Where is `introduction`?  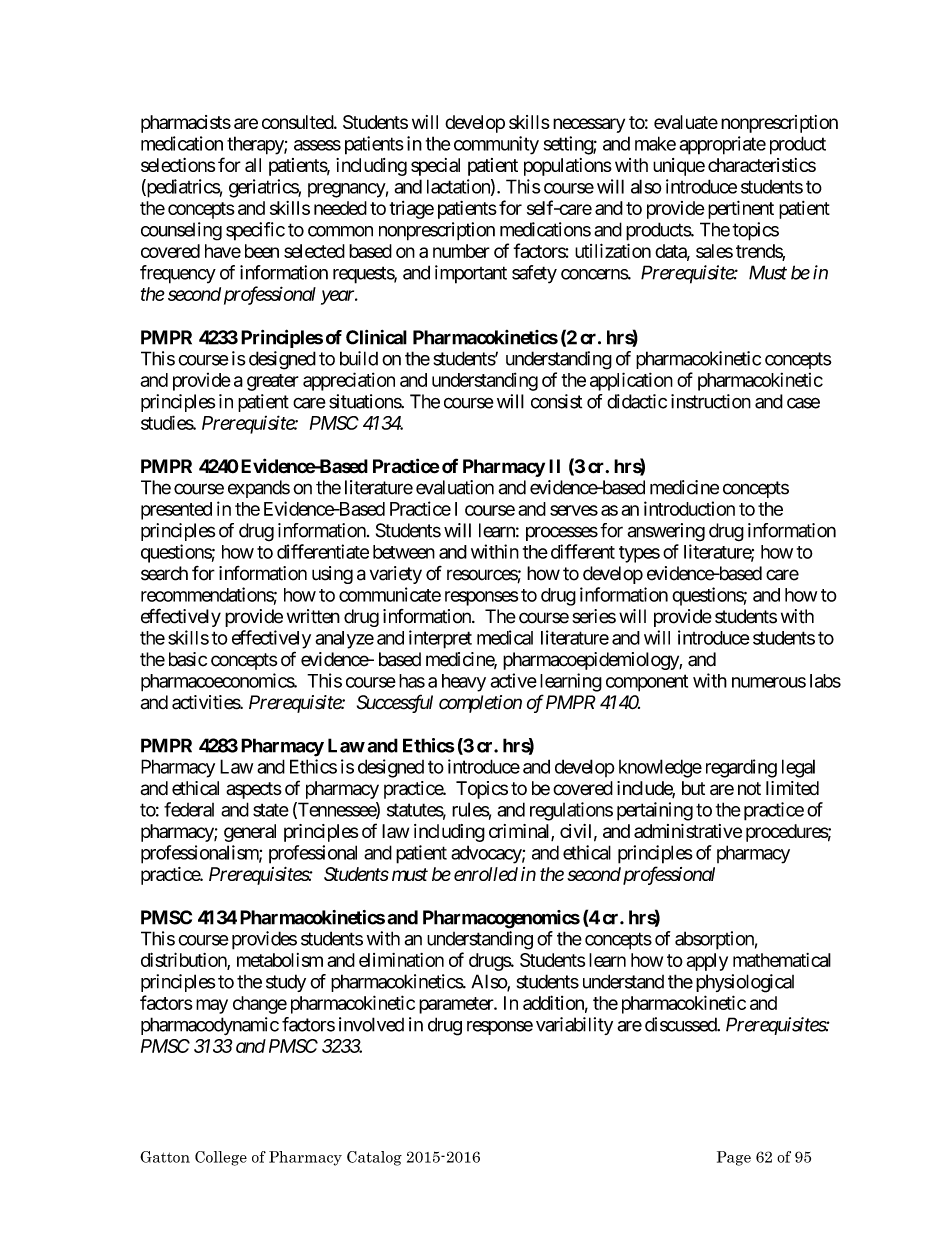
introduction is located at coordinates (689, 508).
